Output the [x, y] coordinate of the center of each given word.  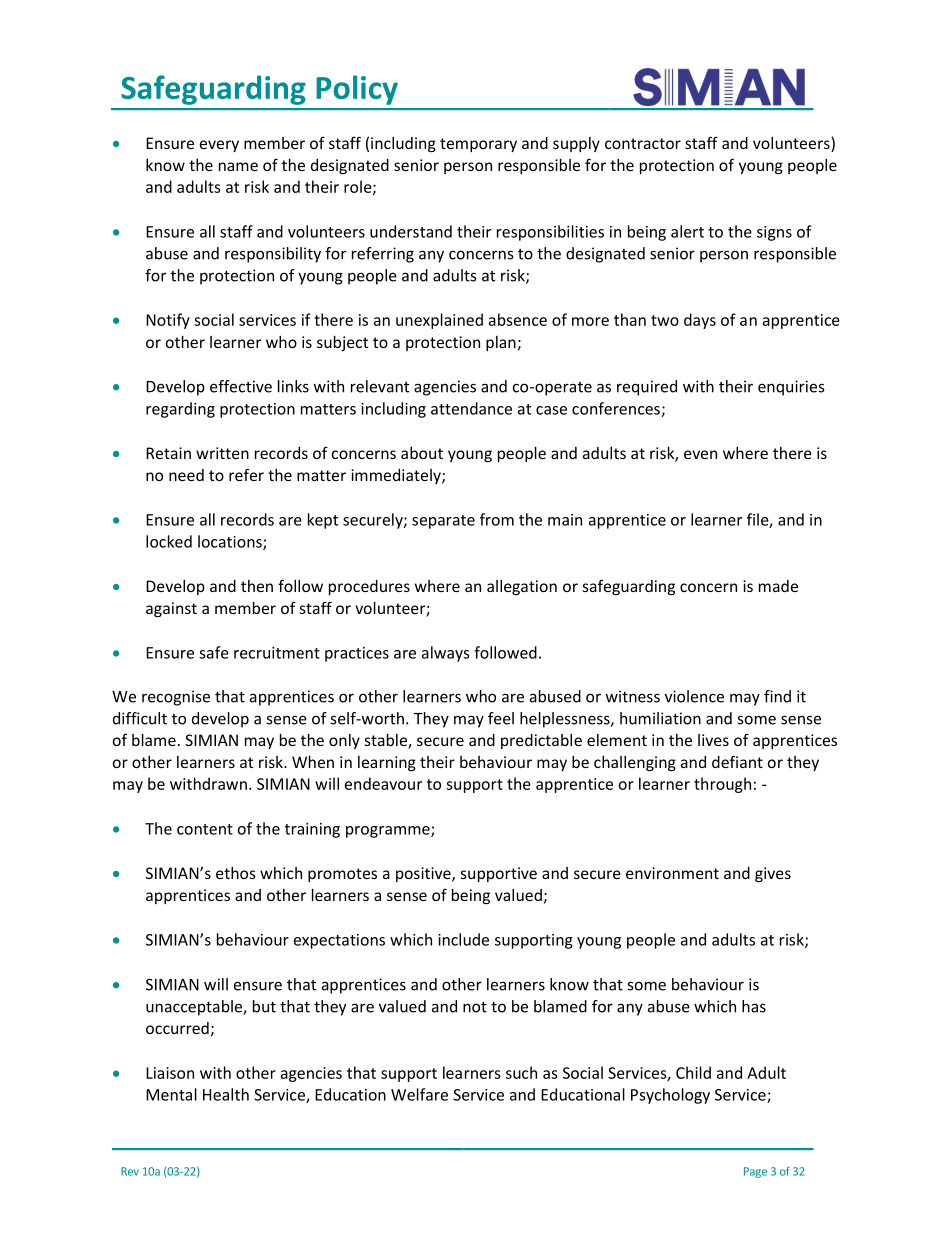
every [219, 146]
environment [672, 873]
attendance [471, 408]
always [446, 654]
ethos [236, 873]
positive [424, 874]
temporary [478, 145]
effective [241, 386]
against [171, 609]
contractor [643, 143]
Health [226, 1094]
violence [694, 696]
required [647, 388]
